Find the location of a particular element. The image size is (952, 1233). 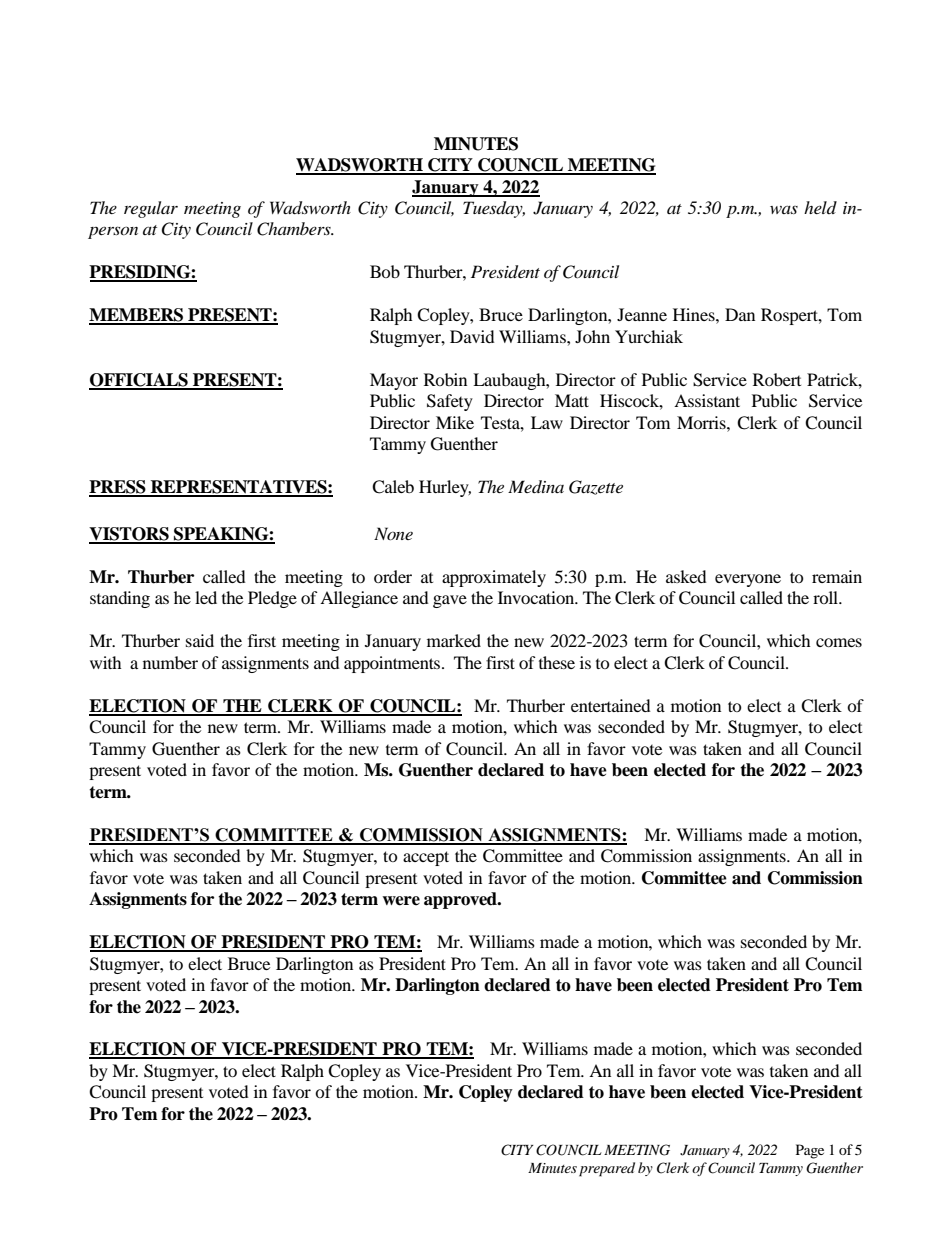

Morris is located at coordinates (702, 422).
